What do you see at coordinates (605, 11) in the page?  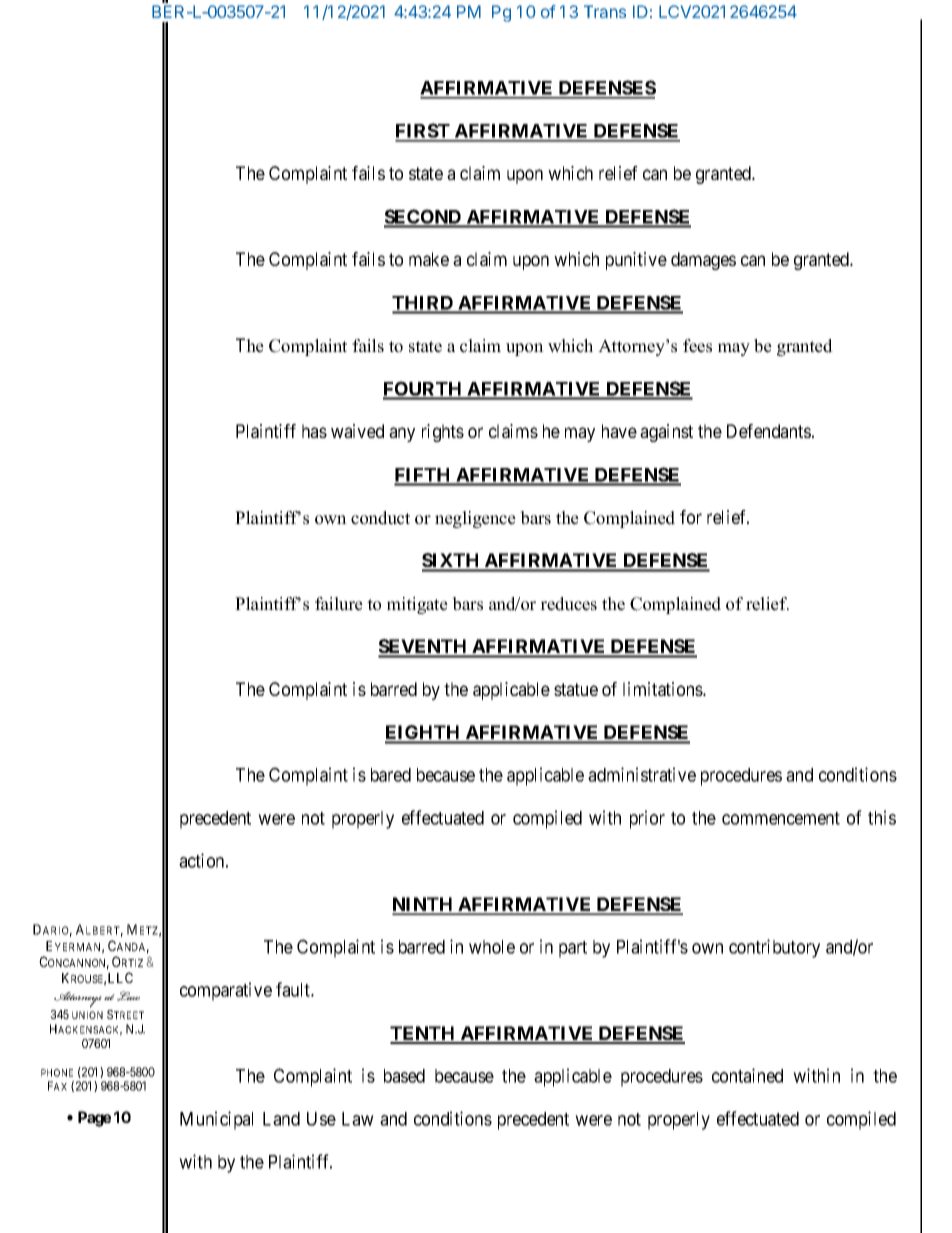 I see `Trans` at bounding box center [605, 11].
